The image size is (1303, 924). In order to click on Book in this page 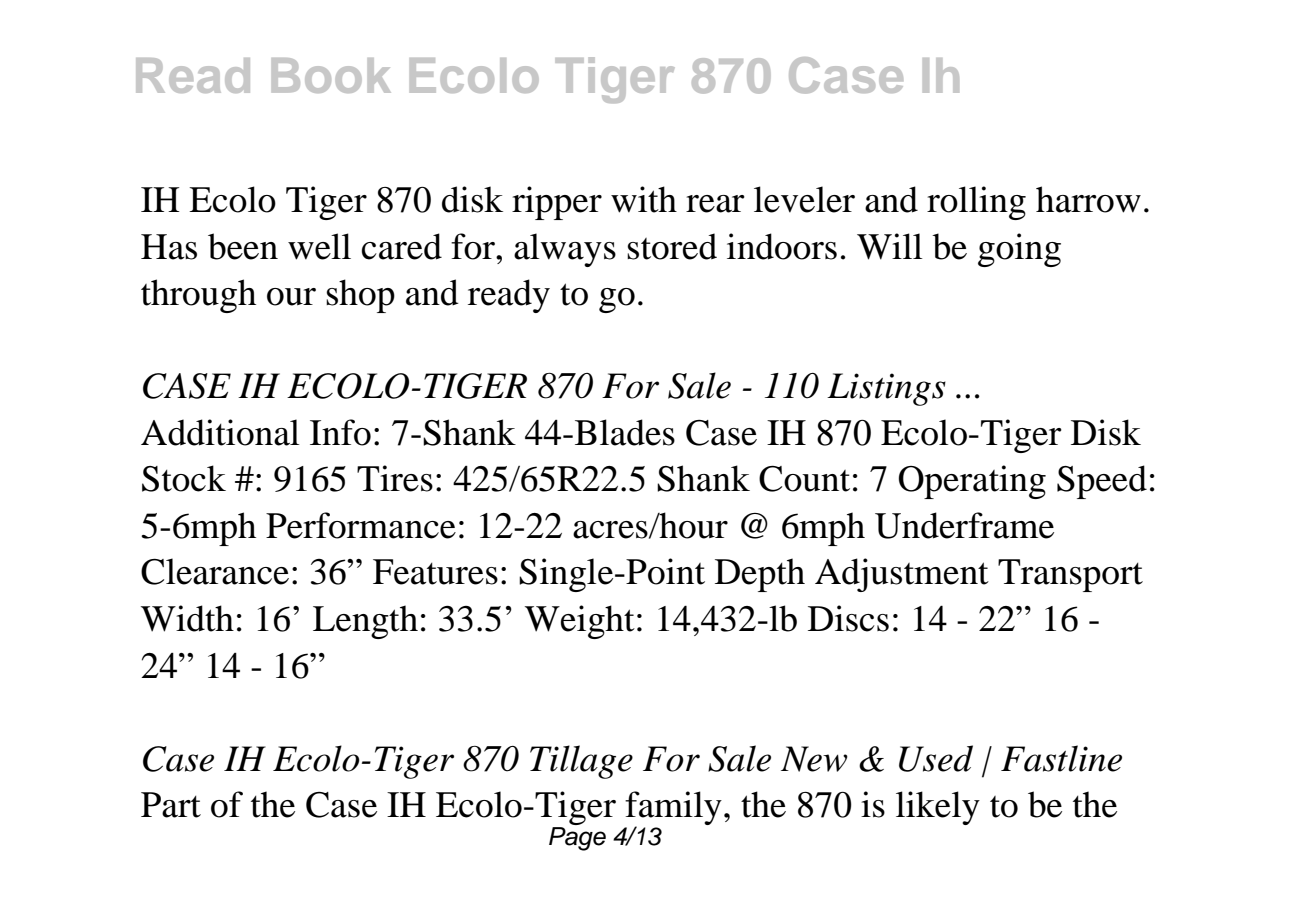, I will do `click(331, 75)`.
